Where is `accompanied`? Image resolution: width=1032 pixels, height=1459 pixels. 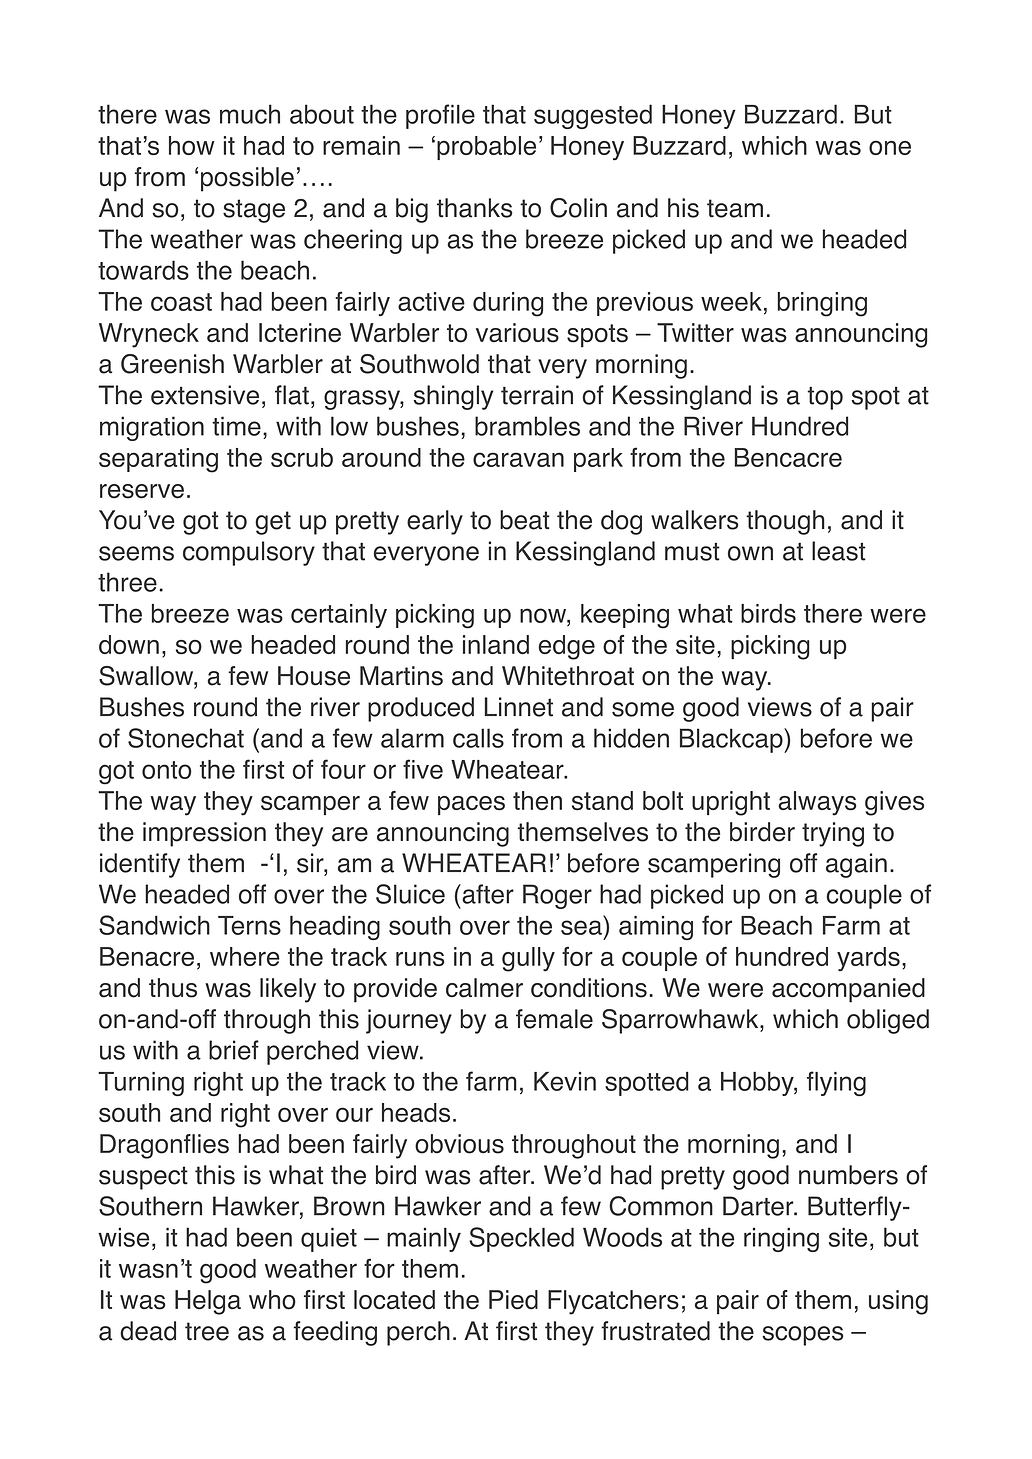
accompanied is located at coordinates (848, 990).
